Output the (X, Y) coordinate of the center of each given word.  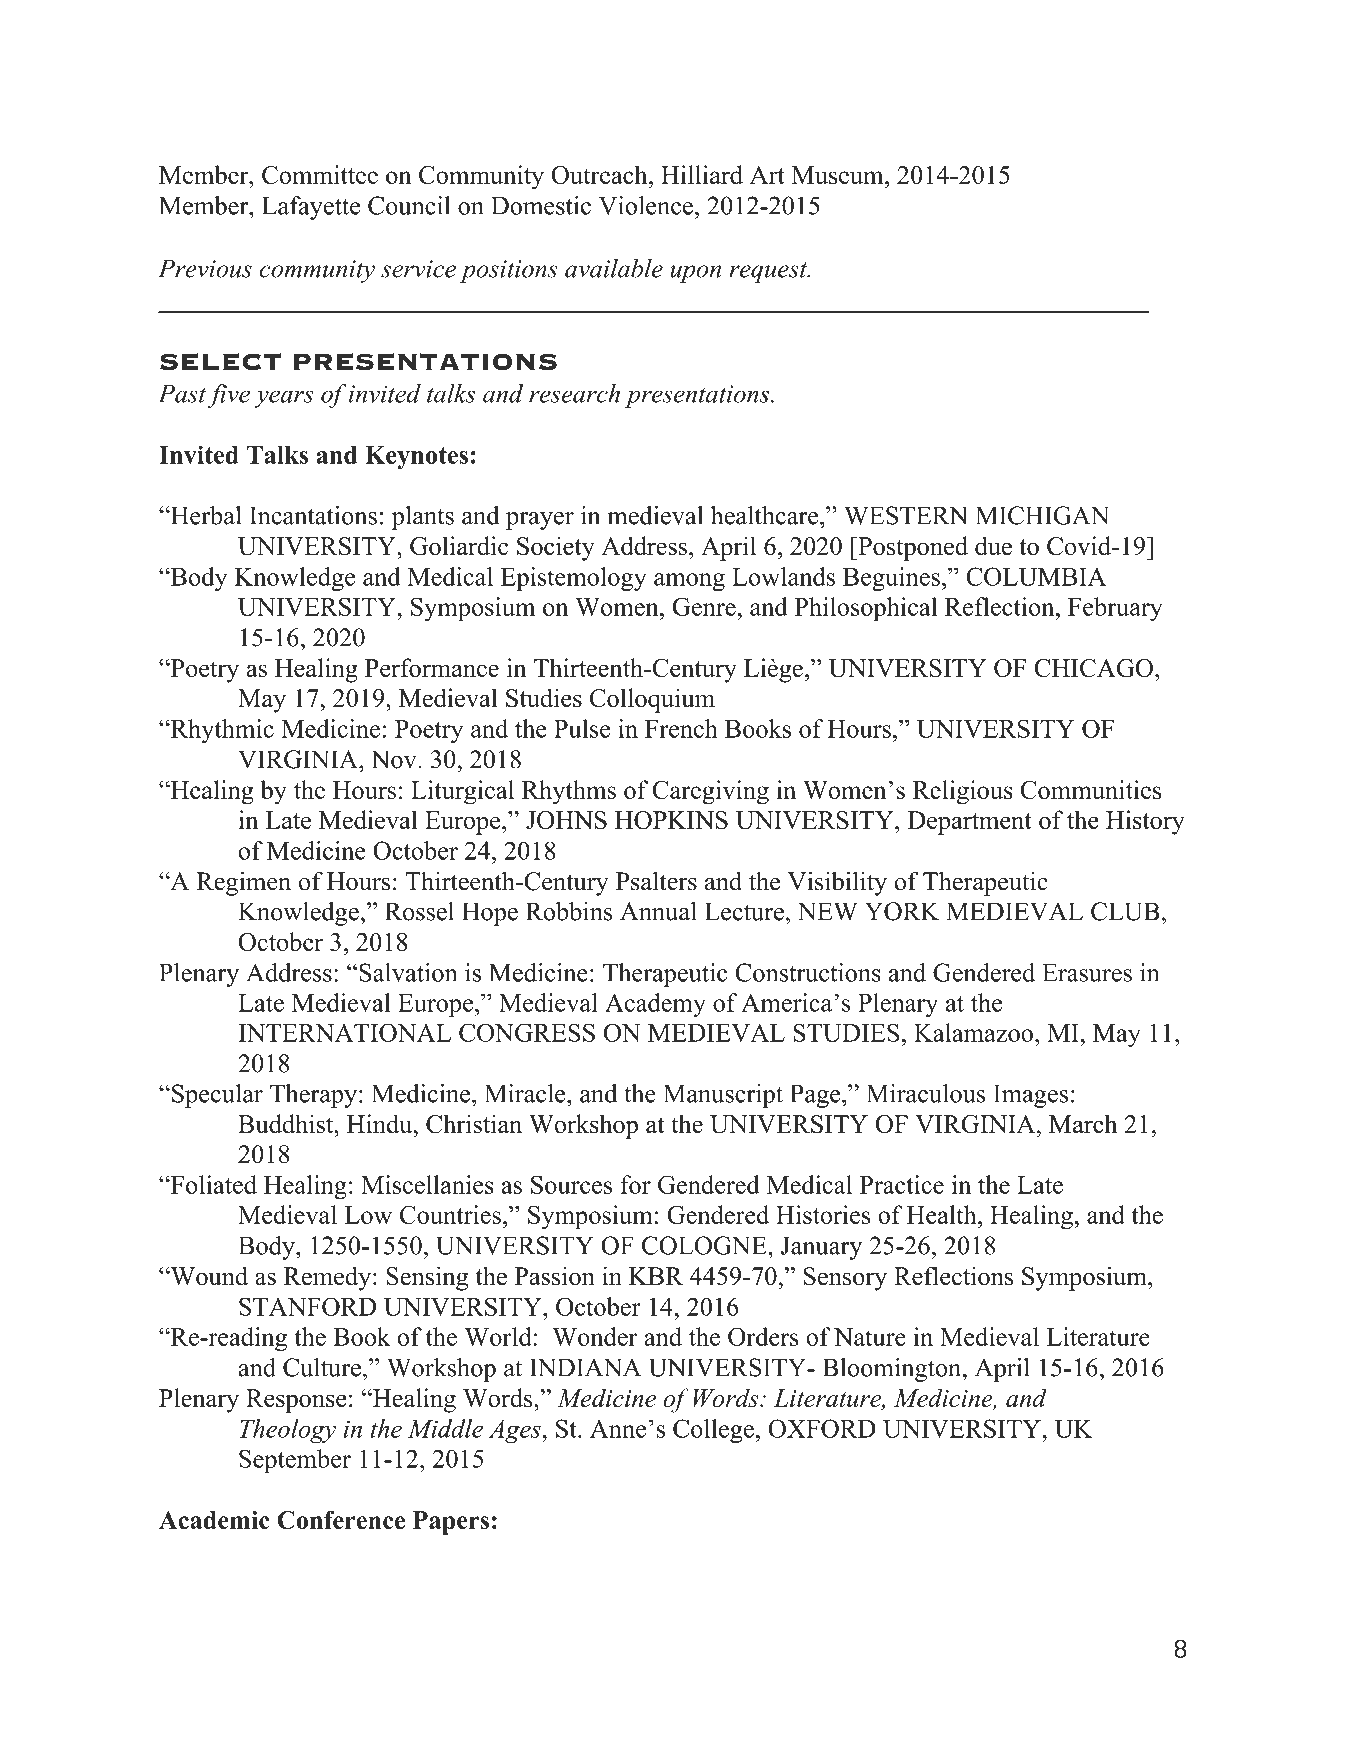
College (713, 1431)
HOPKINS (671, 820)
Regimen (243, 883)
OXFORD (822, 1428)
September (295, 1461)
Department (969, 823)
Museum (839, 175)
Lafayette (311, 208)
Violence (646, 205)
